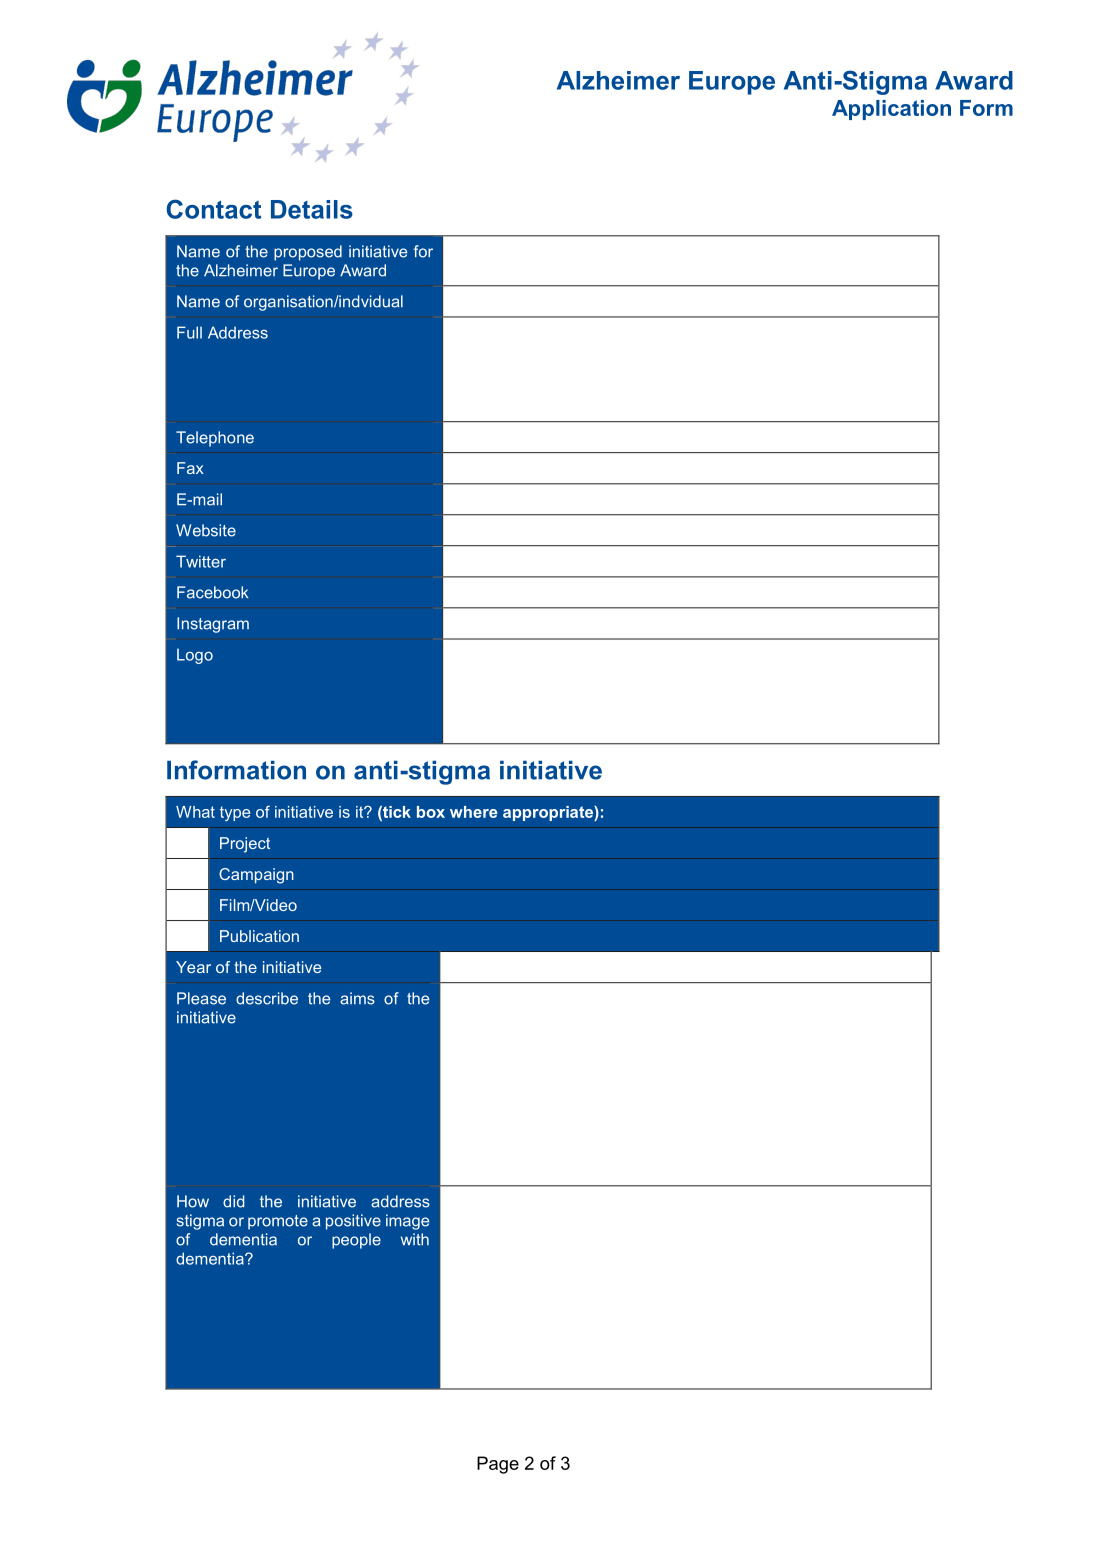 The image size is (1097, 1551). I want to click on box, so click(431, 812).
